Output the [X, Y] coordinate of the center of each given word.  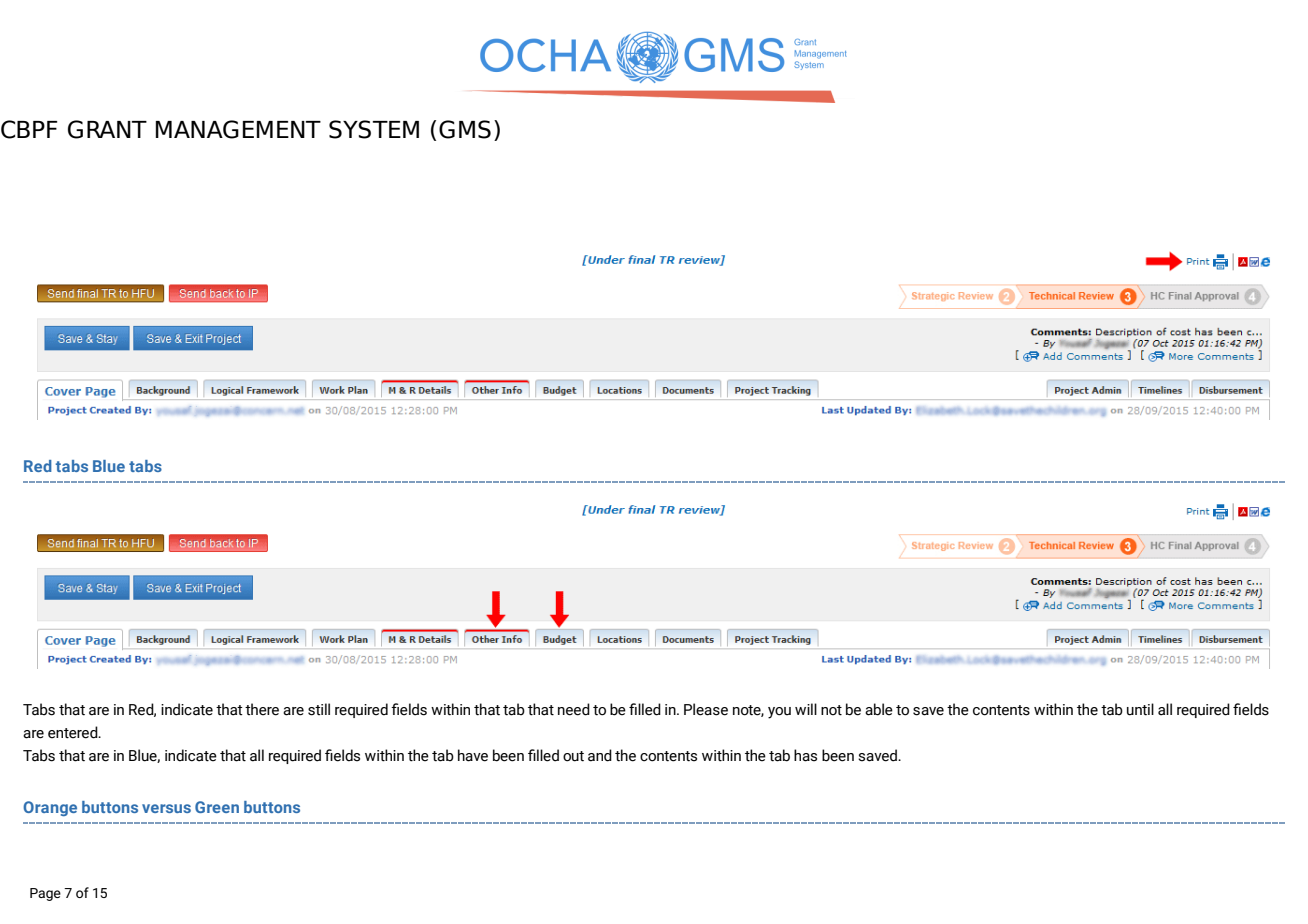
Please [706, 709]
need [574, 709]
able [879, 709]
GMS [465, 129]
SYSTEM [374, 129]
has [805, 755]
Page [45, 894]
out [573, 756]
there [262, 709]
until [1140, 709]
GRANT [107, 129]
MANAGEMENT [238, 129]
